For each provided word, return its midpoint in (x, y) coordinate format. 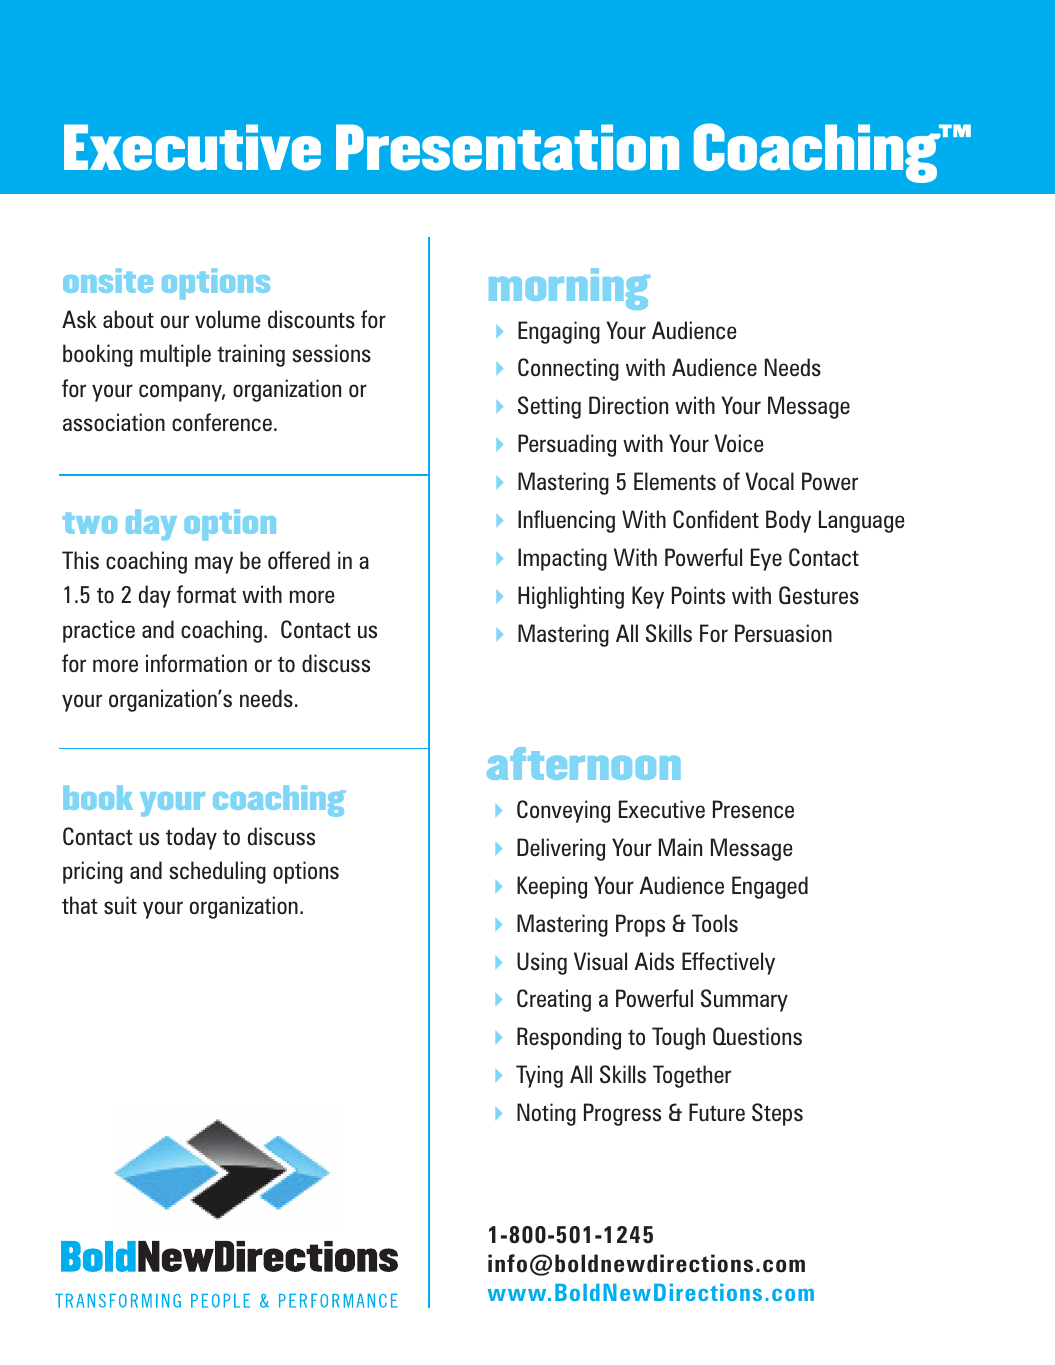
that (80, 905)
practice (99, 631)
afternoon (583, 763)
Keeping (552, 887)
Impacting (562, 559)
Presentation (507, 147)
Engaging (559, 332)
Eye (766, 559)
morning (569, 289)
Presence (753, 809)
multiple (175, 355)
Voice (738, 443)
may (214, 565)
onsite (108, 281)
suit (120, 905)
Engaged (770, 887)
